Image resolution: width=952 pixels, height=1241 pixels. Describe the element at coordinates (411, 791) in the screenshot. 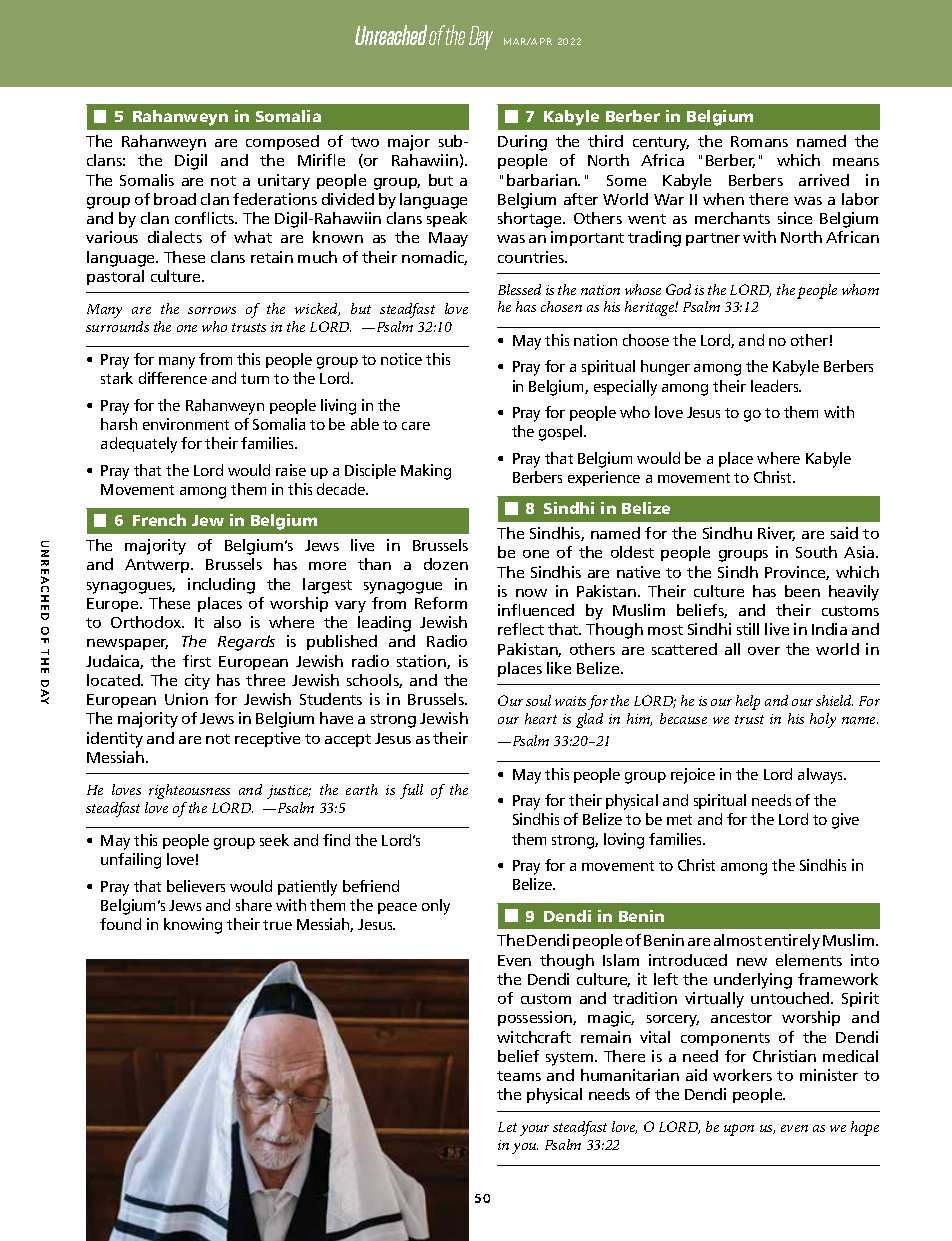

I see `full` at that location.
